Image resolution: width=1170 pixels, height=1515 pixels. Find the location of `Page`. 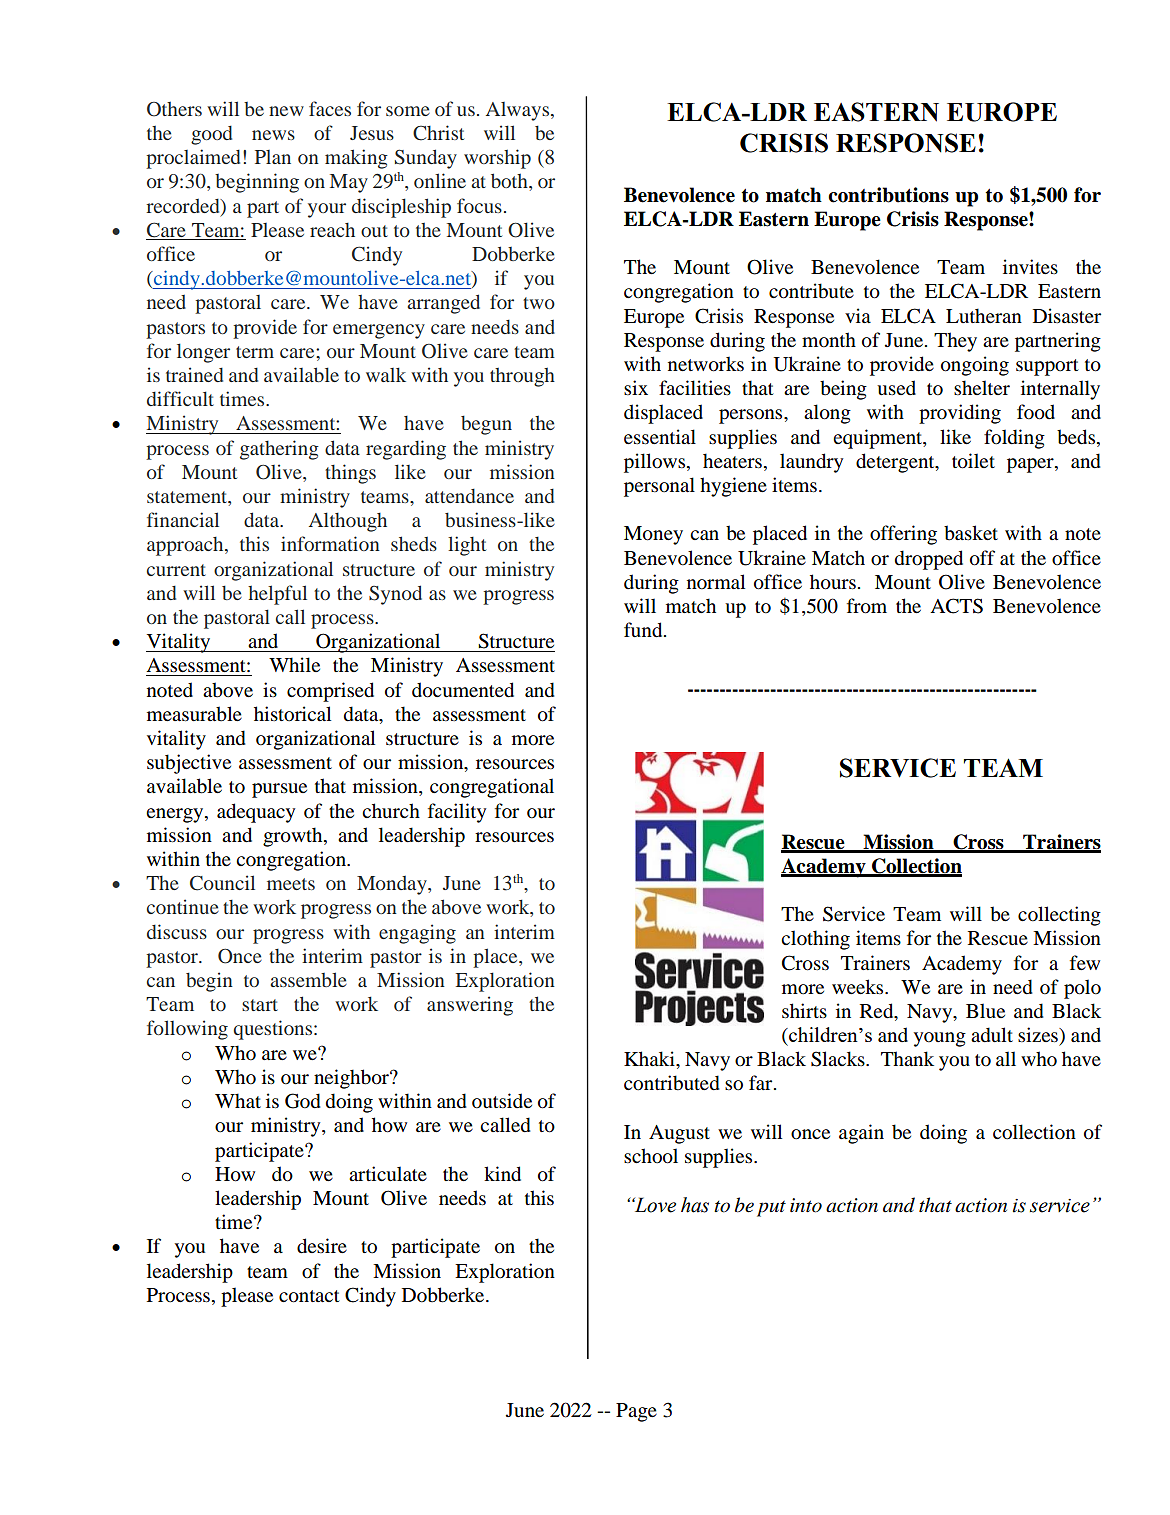

Page is located at coordinates (636, 1412).
